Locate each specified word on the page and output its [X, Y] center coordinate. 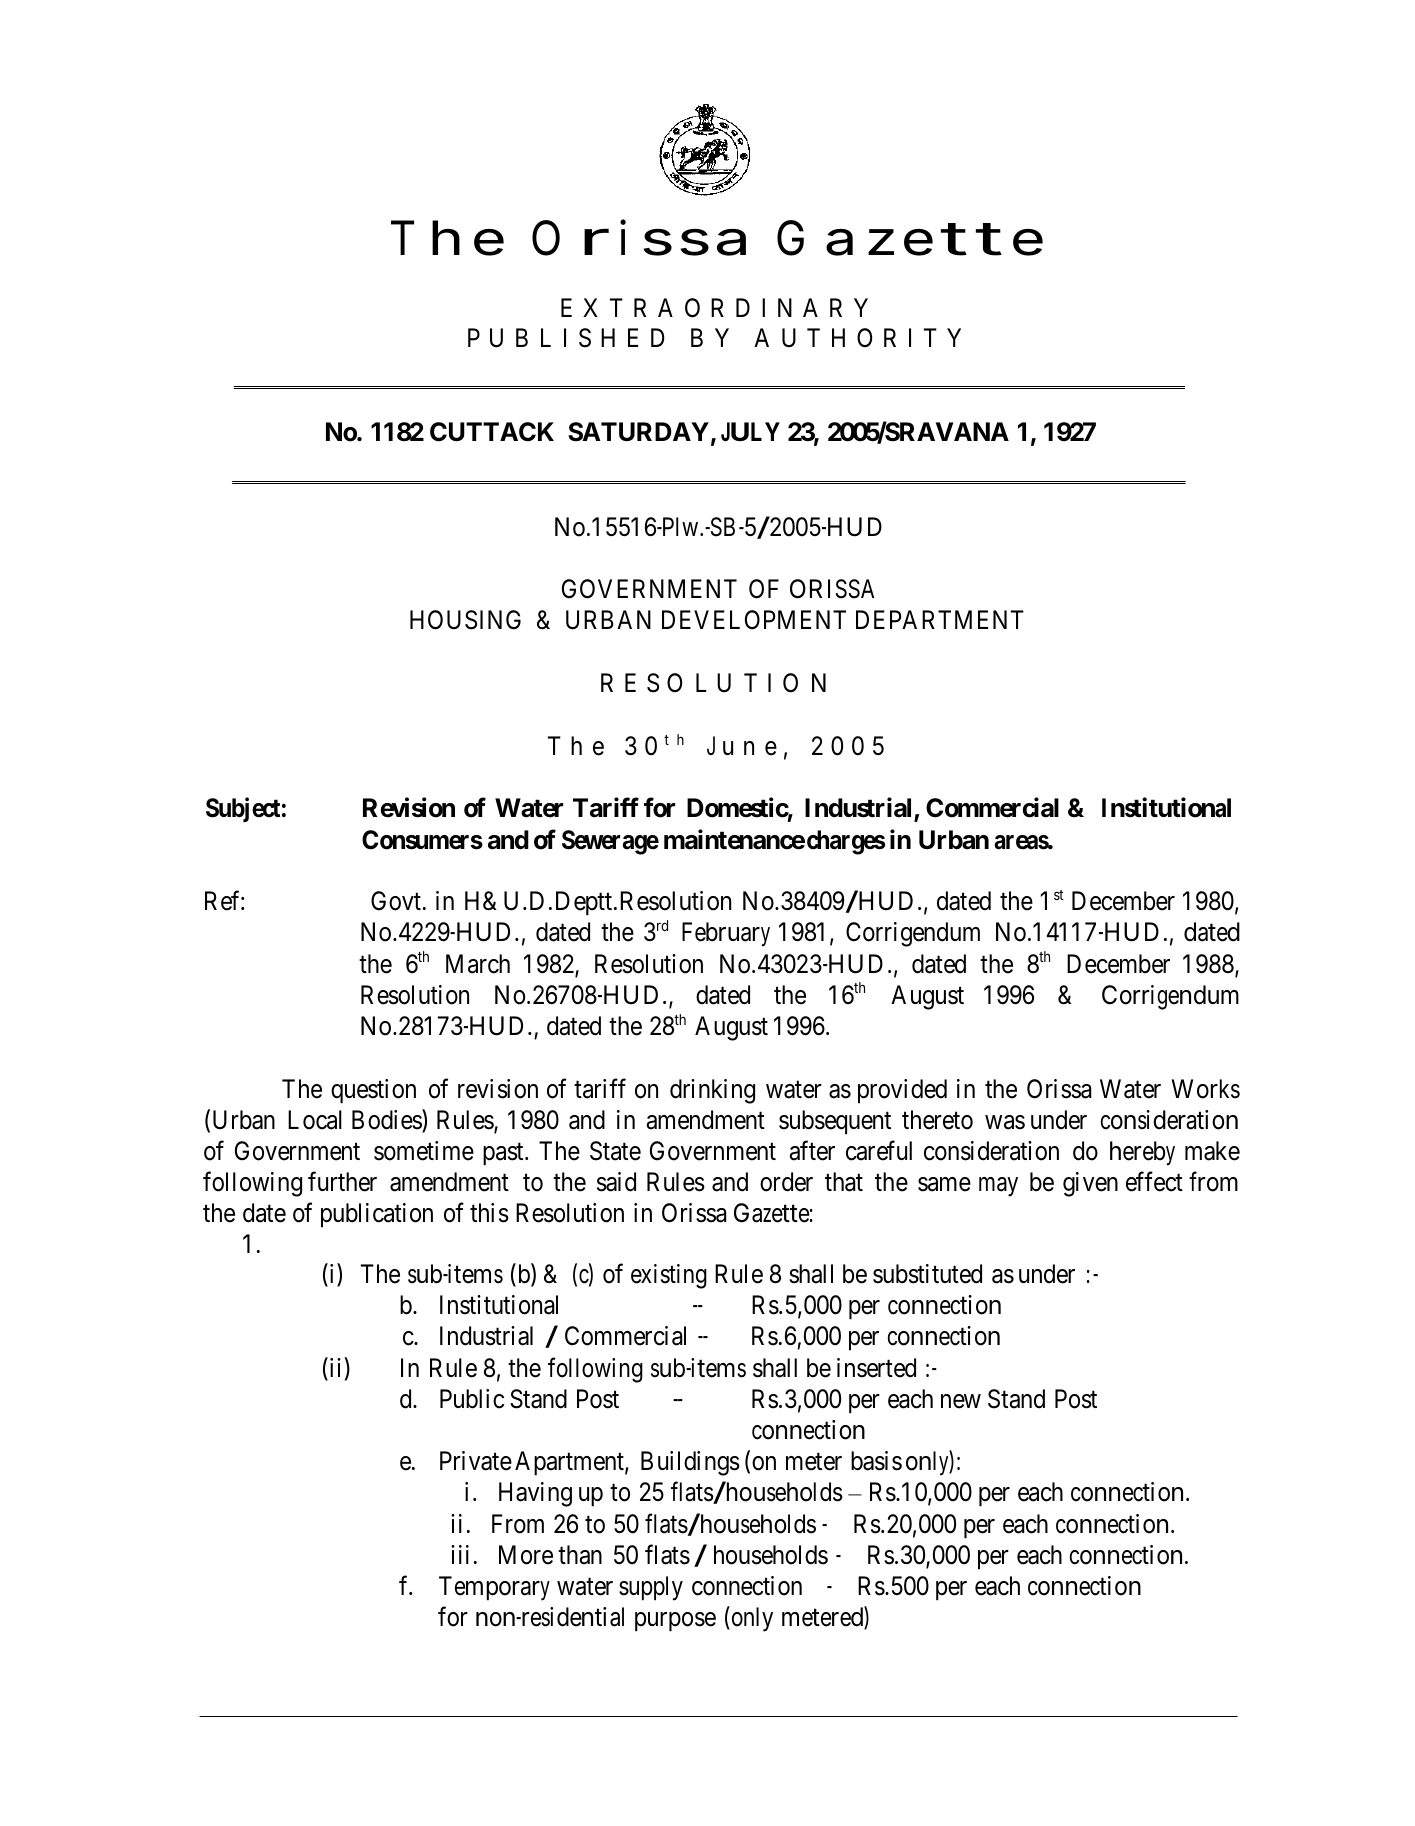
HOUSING [465, 620]
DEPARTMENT [940, 619]
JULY [750, 432]
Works [1206, 1089]
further [342, 1182]
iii [460, 1554]
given [1090, 1184]
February [726, 934]
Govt [397, 901]
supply [651, 1588]
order [786, 1182]
